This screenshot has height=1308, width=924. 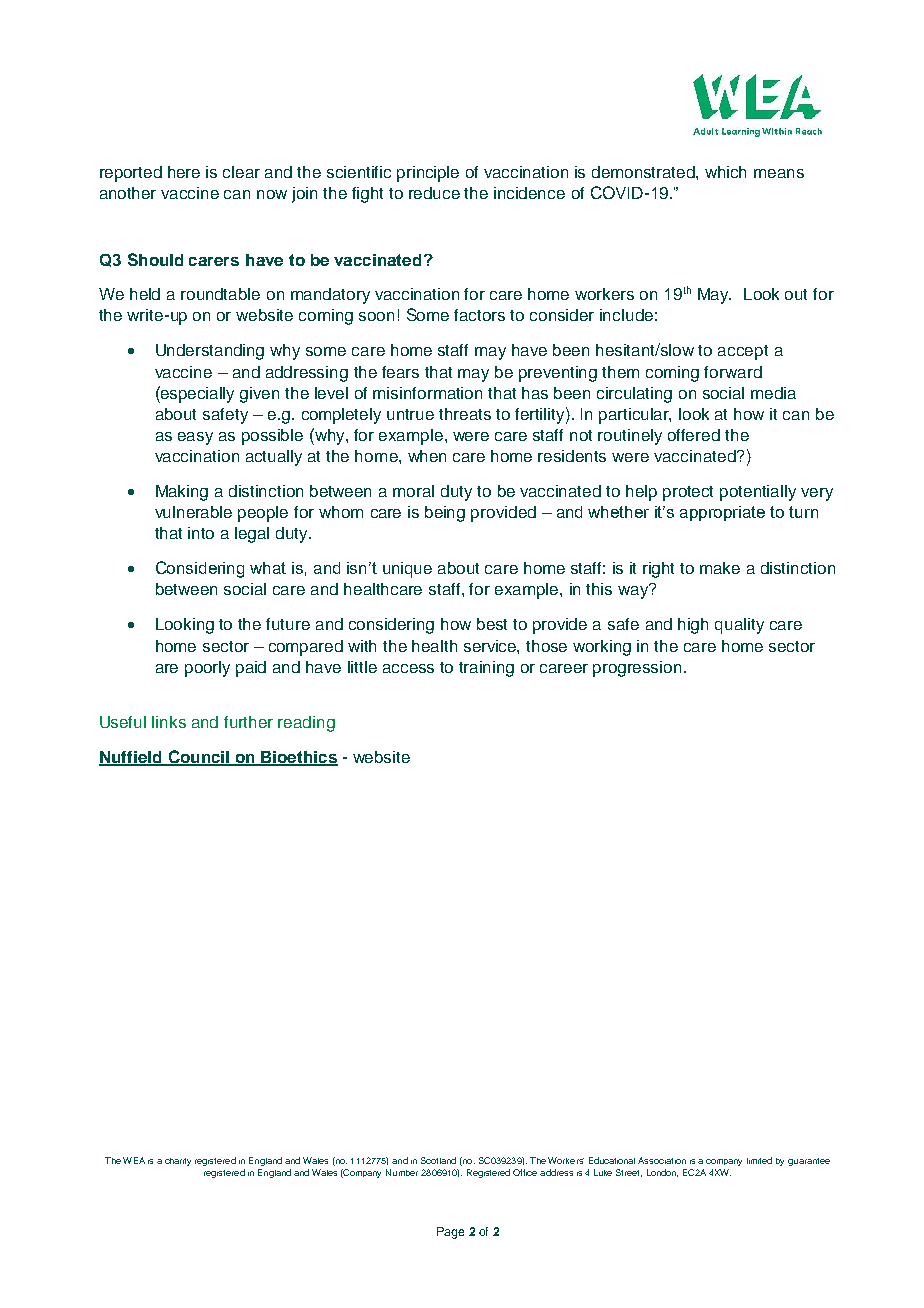 What do you see at coordinates (198, 757) in the screenshot?
I see `Council` at bounding box center [198, 757].
